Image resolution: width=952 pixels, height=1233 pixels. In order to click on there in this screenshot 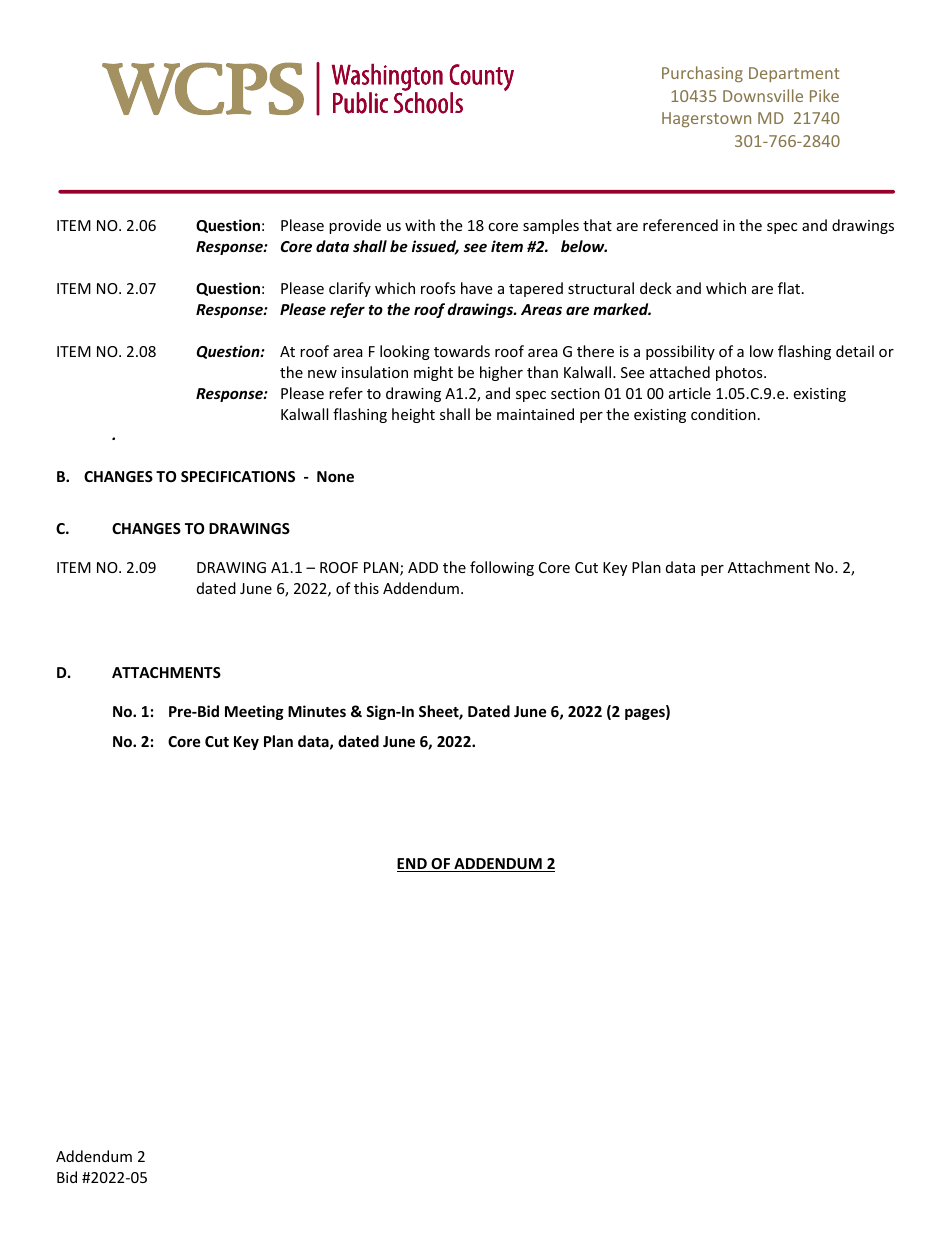, I will do `click(595, 351)`.
